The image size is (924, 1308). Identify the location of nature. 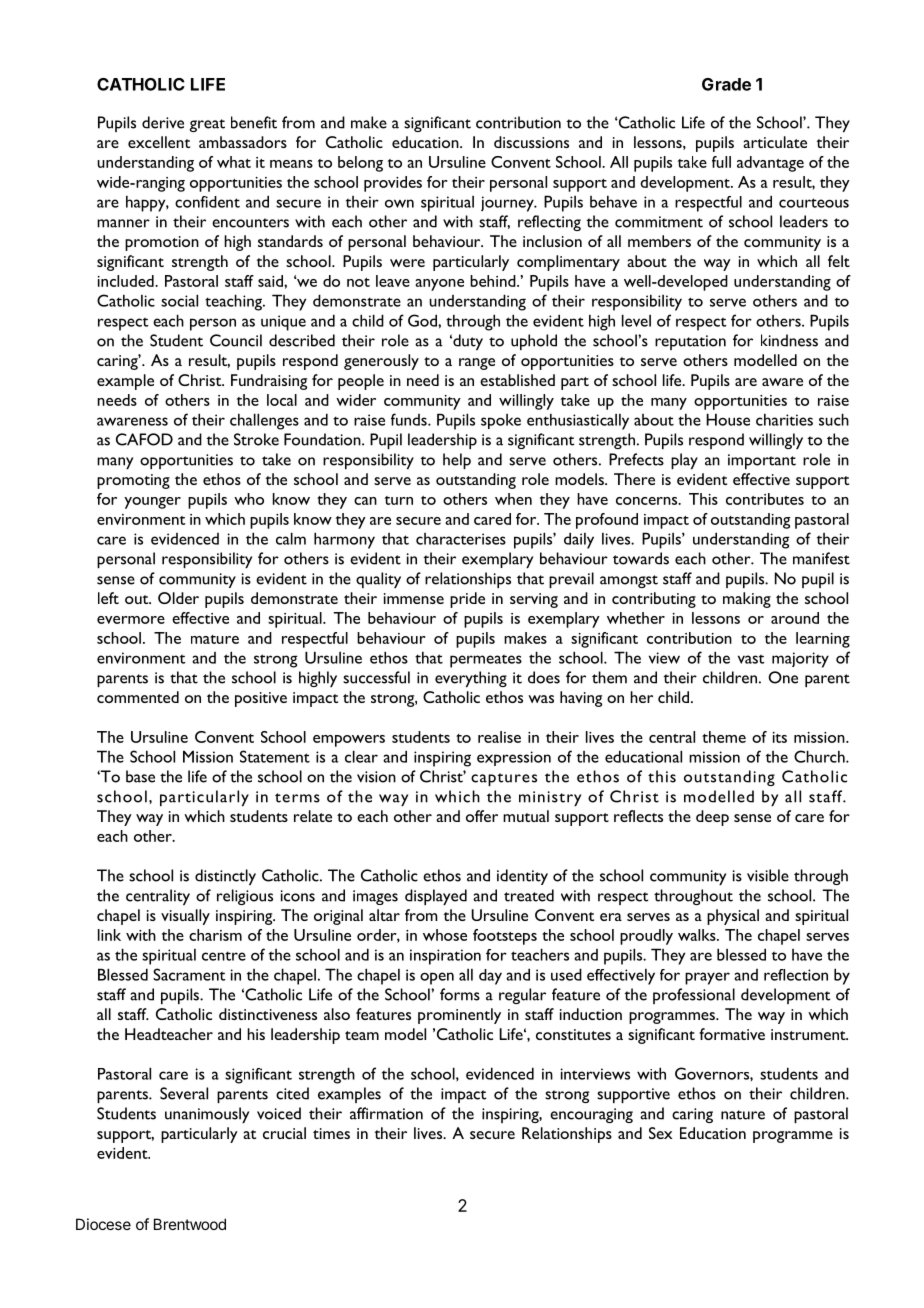
(743, 1115).
